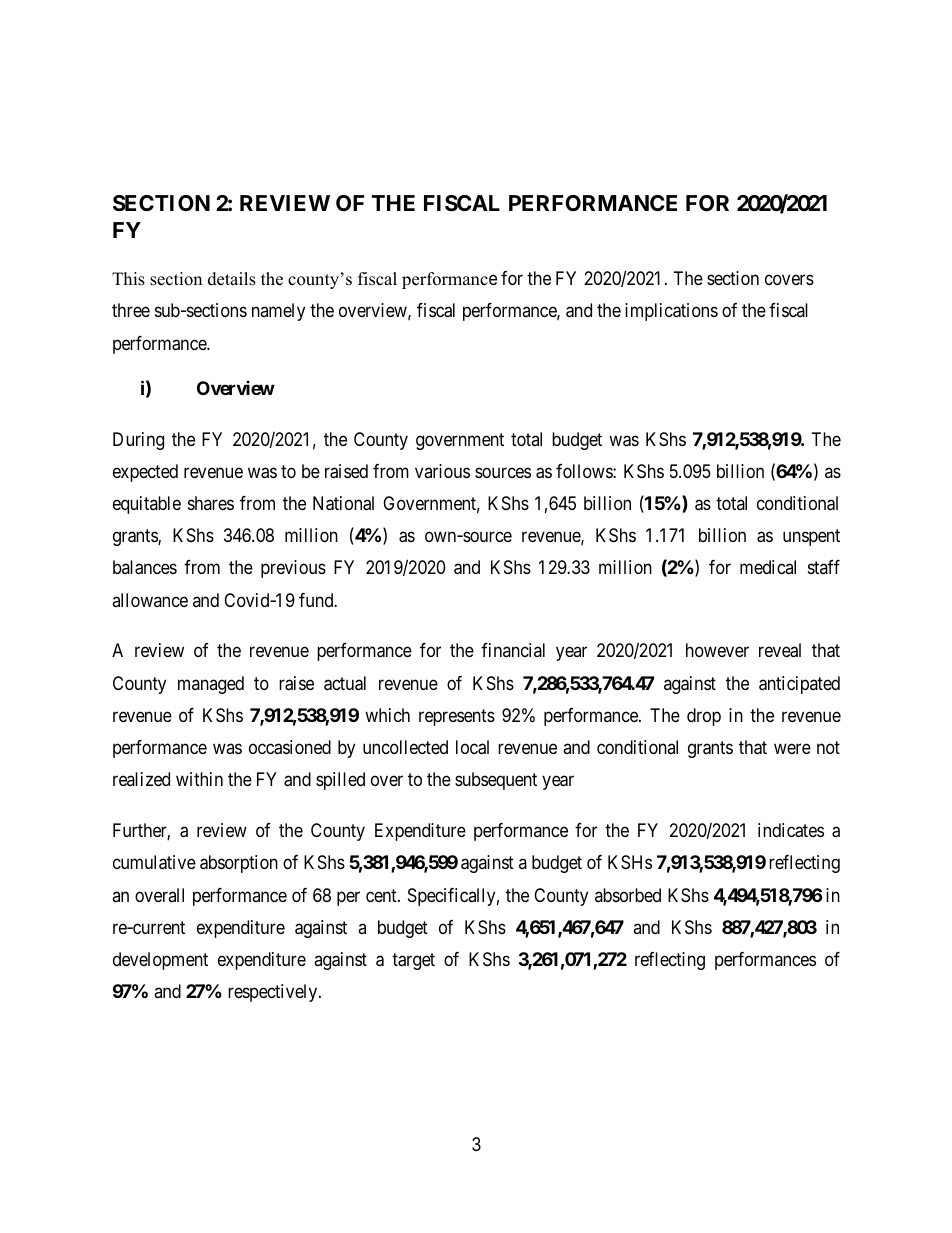 The width and height of the screenshot is (952, 1233). I want to click on indicates, so click(791, 830).
